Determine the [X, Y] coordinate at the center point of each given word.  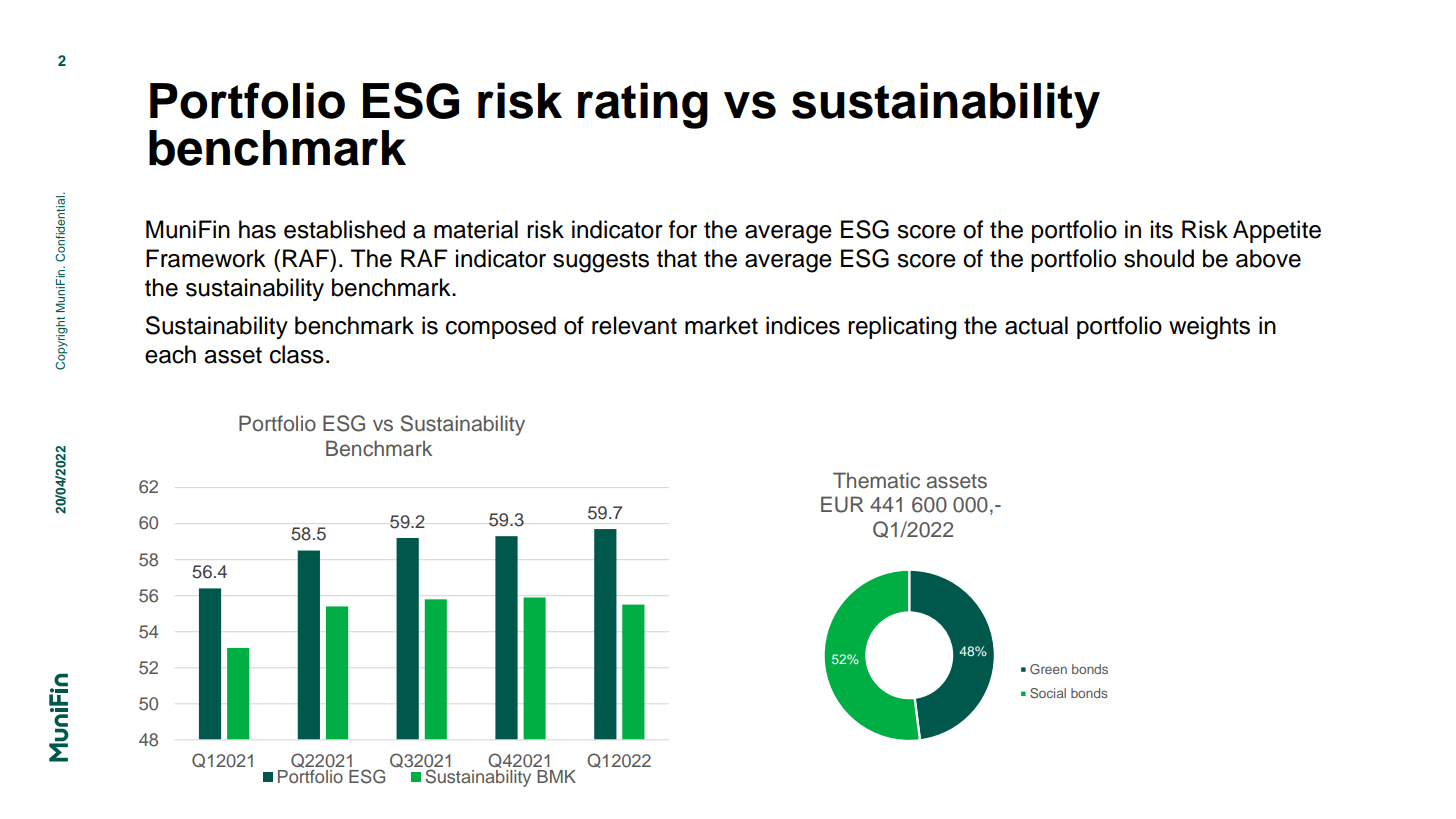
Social [1048, 693]
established [344, 229]
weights [1209, 328]
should [1159, 258]
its [1162, 229]
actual [1036, 325]
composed [501, 327]
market [721, 325]
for [683, 229]
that [677, 258]
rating [643, 105]
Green [1048, 669]
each [170, 354]
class [297, 354]
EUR [842, 504]
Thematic [876, 480]
